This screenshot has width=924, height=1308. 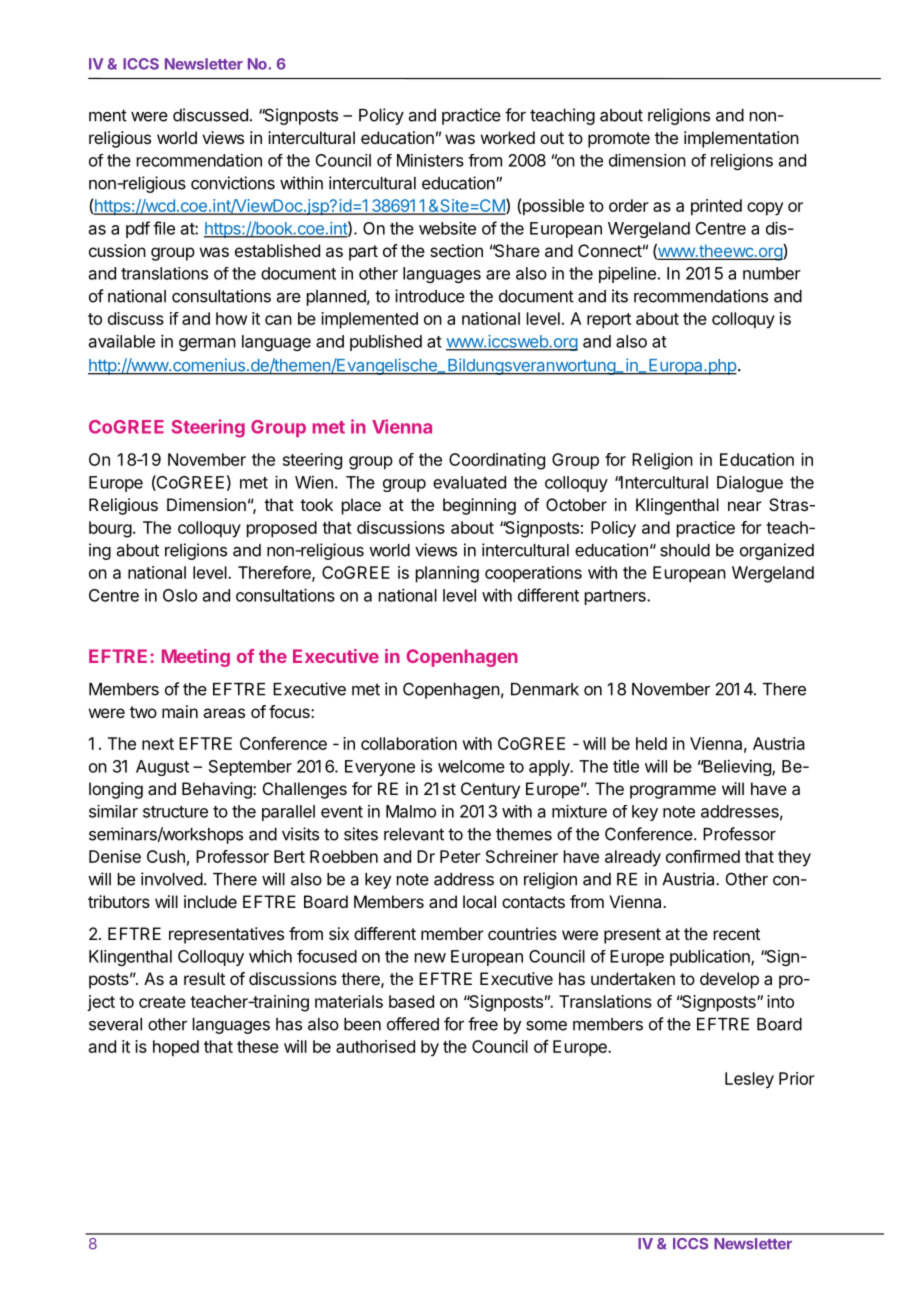 What do you see at coordinates (716, 207) in the screenshot?
I see `printed` at bounding box center [716, 207].
